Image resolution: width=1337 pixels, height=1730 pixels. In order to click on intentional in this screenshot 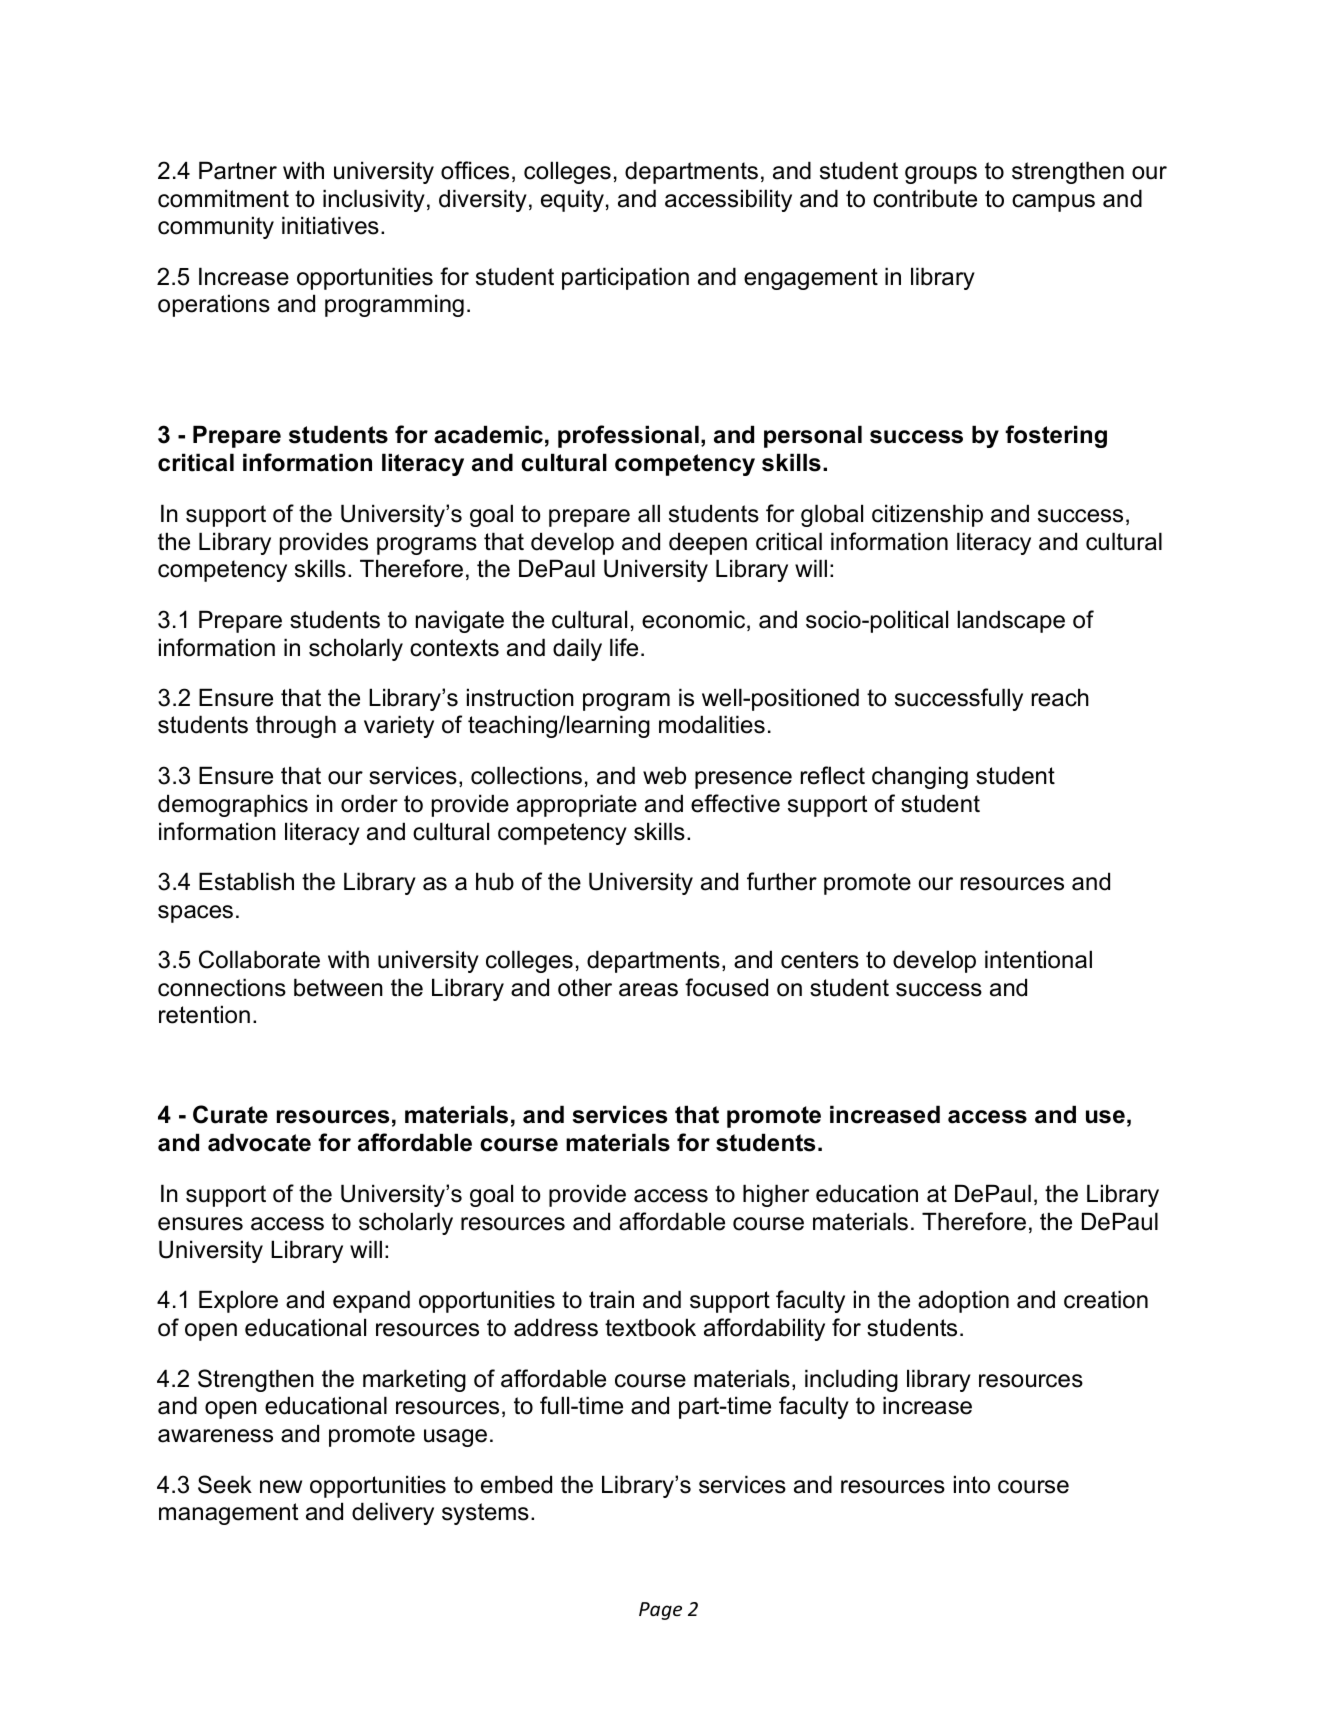, I will do `click(1038, 959)`.
